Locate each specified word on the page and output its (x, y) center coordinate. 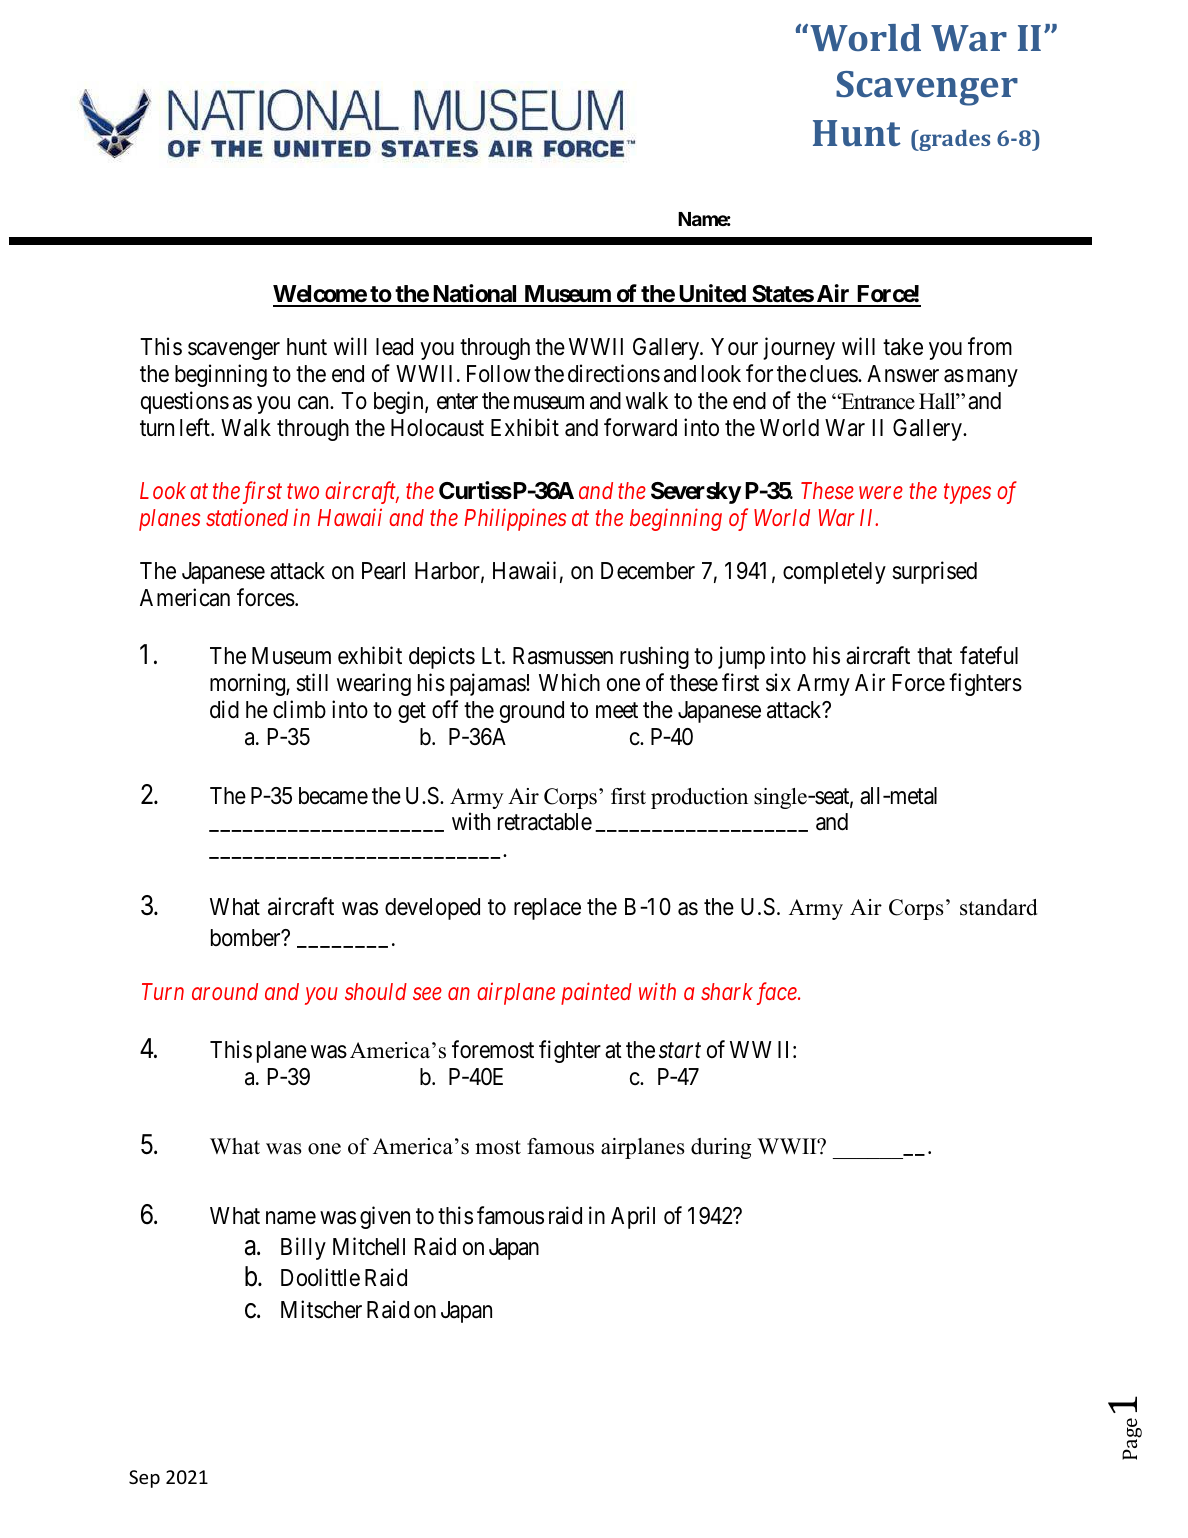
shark (727, 991)
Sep (144, 1479)
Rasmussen (563, 656)
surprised (934, 572)
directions (614, 373)
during (721, 1148)
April (633, 1217)
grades (953, 140)
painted (596, 993)
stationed (247, 517)
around (225, 991)
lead (394, 347)
